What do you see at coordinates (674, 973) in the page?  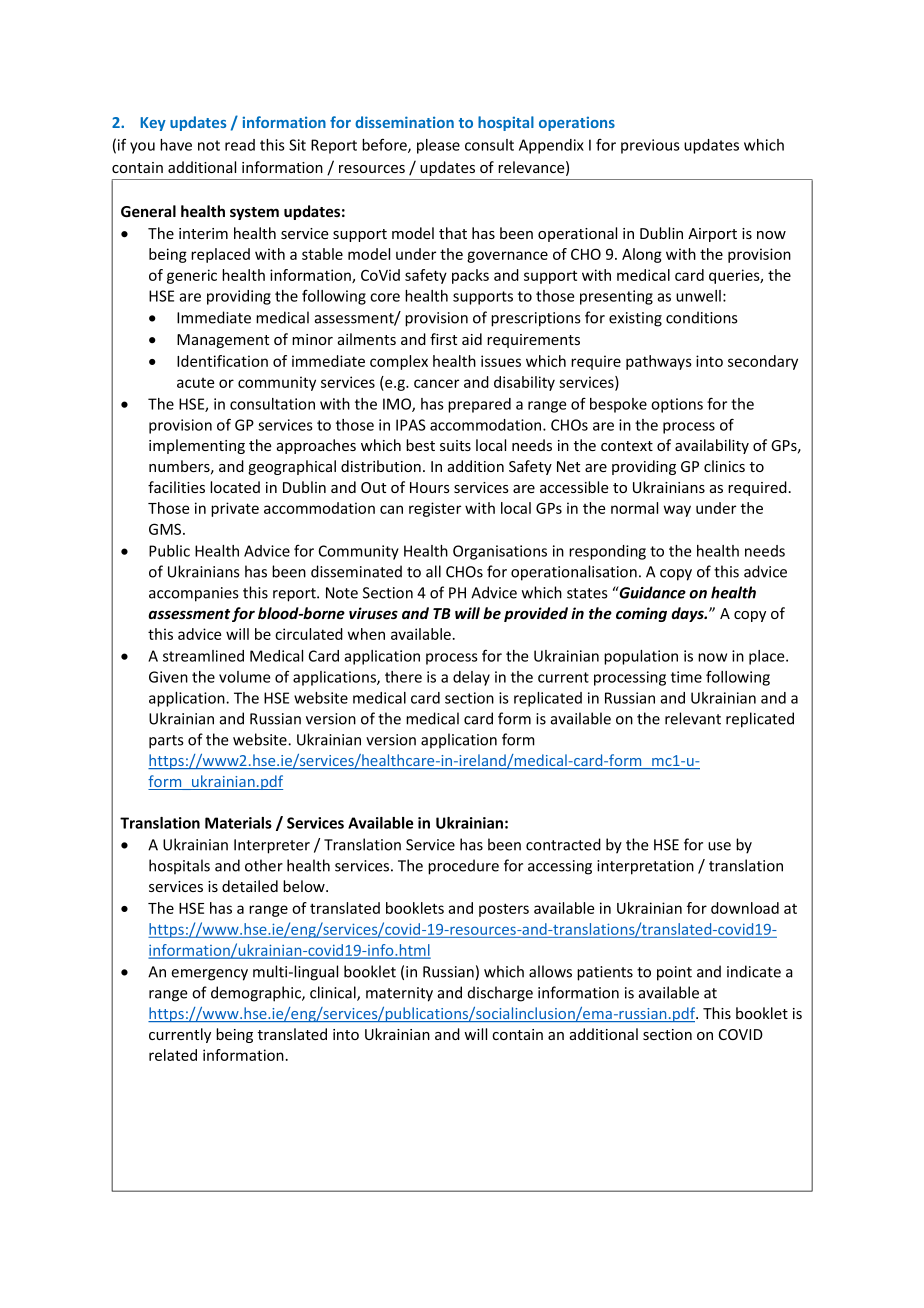 I see `point` at bounding box center [674, 973].
